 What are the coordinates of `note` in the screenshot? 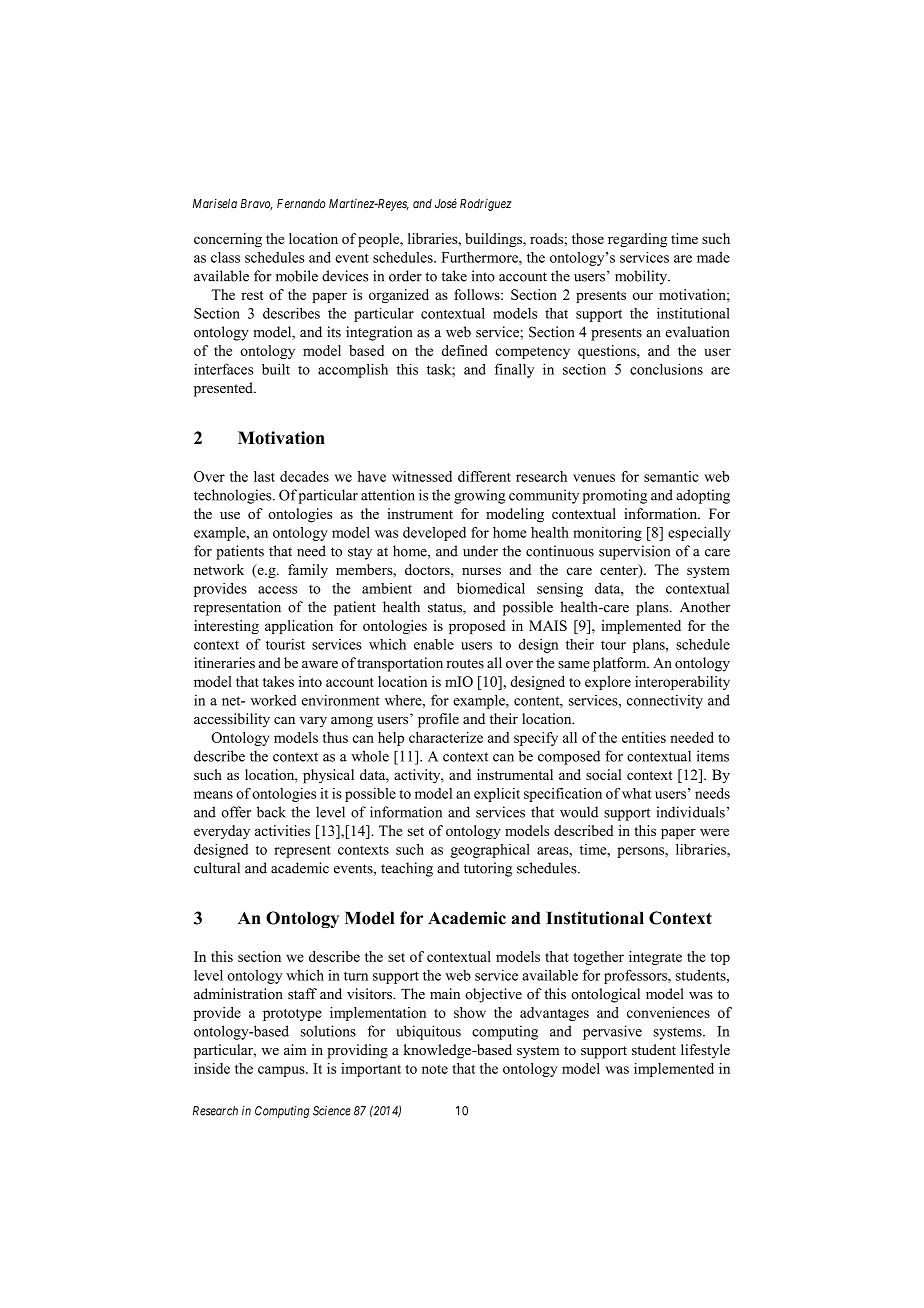 It's located at (435, 1069).
